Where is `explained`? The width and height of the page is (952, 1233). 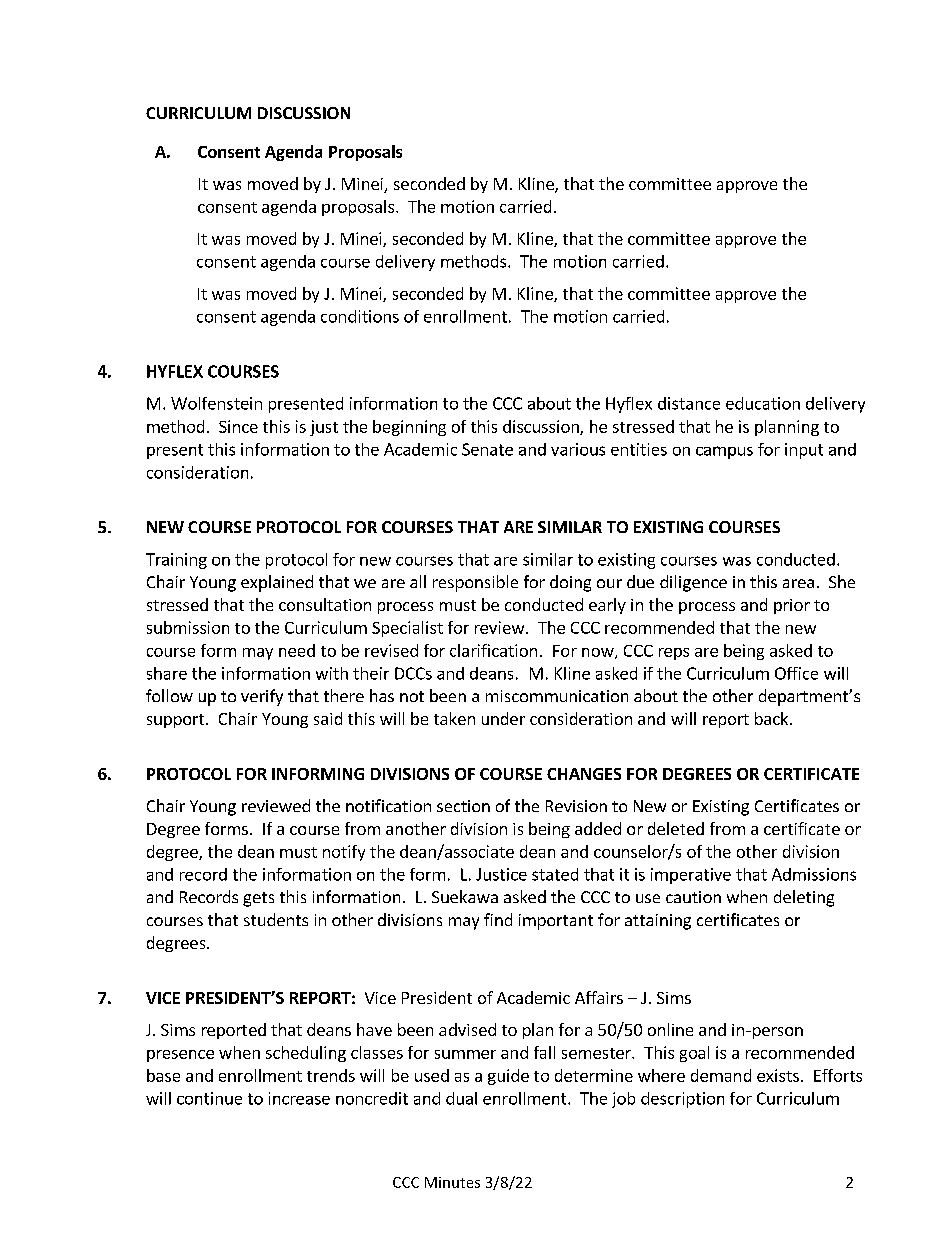
explained is located at coordinates (277, 583).
